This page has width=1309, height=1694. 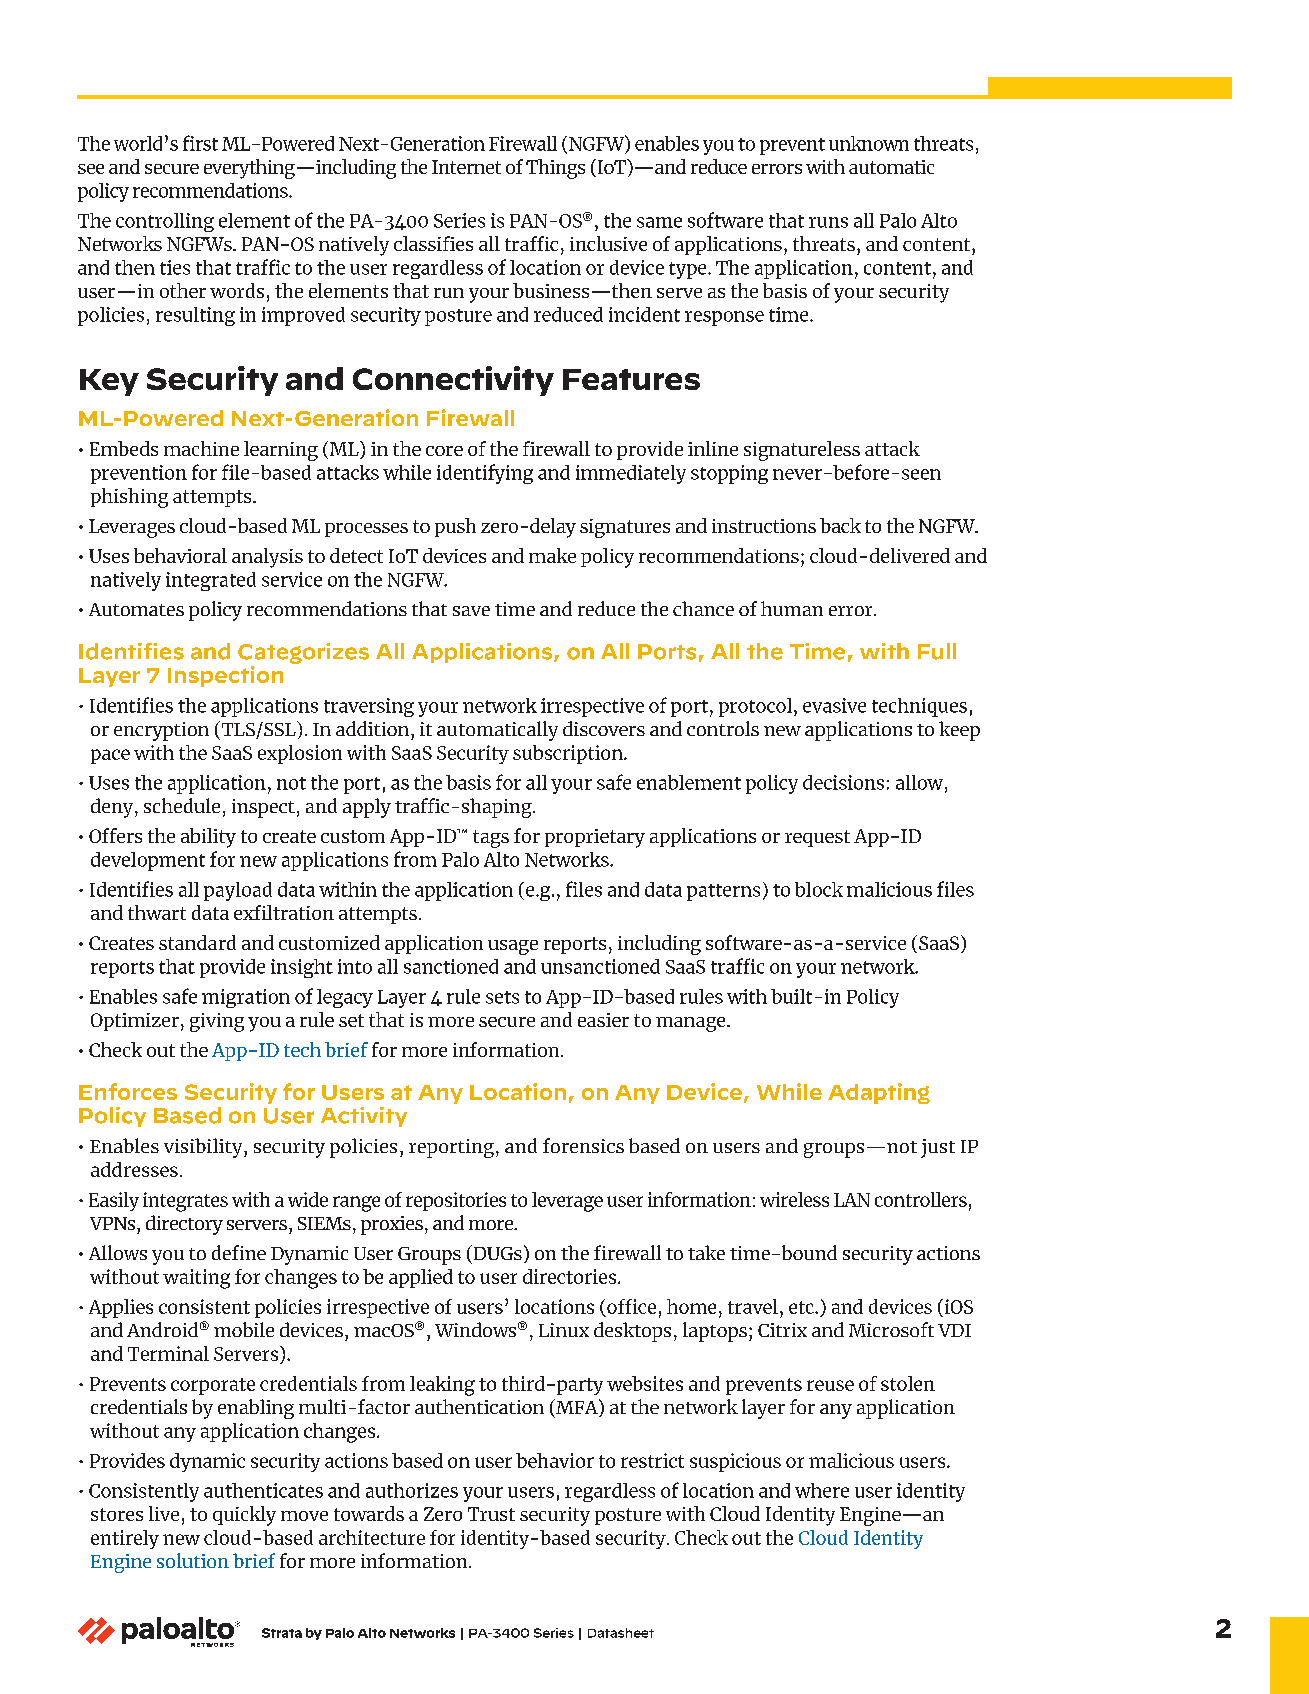 What do you see at coordinates (822, 1490) in the page?
I see `where` at bounding box center [822, 1490].
